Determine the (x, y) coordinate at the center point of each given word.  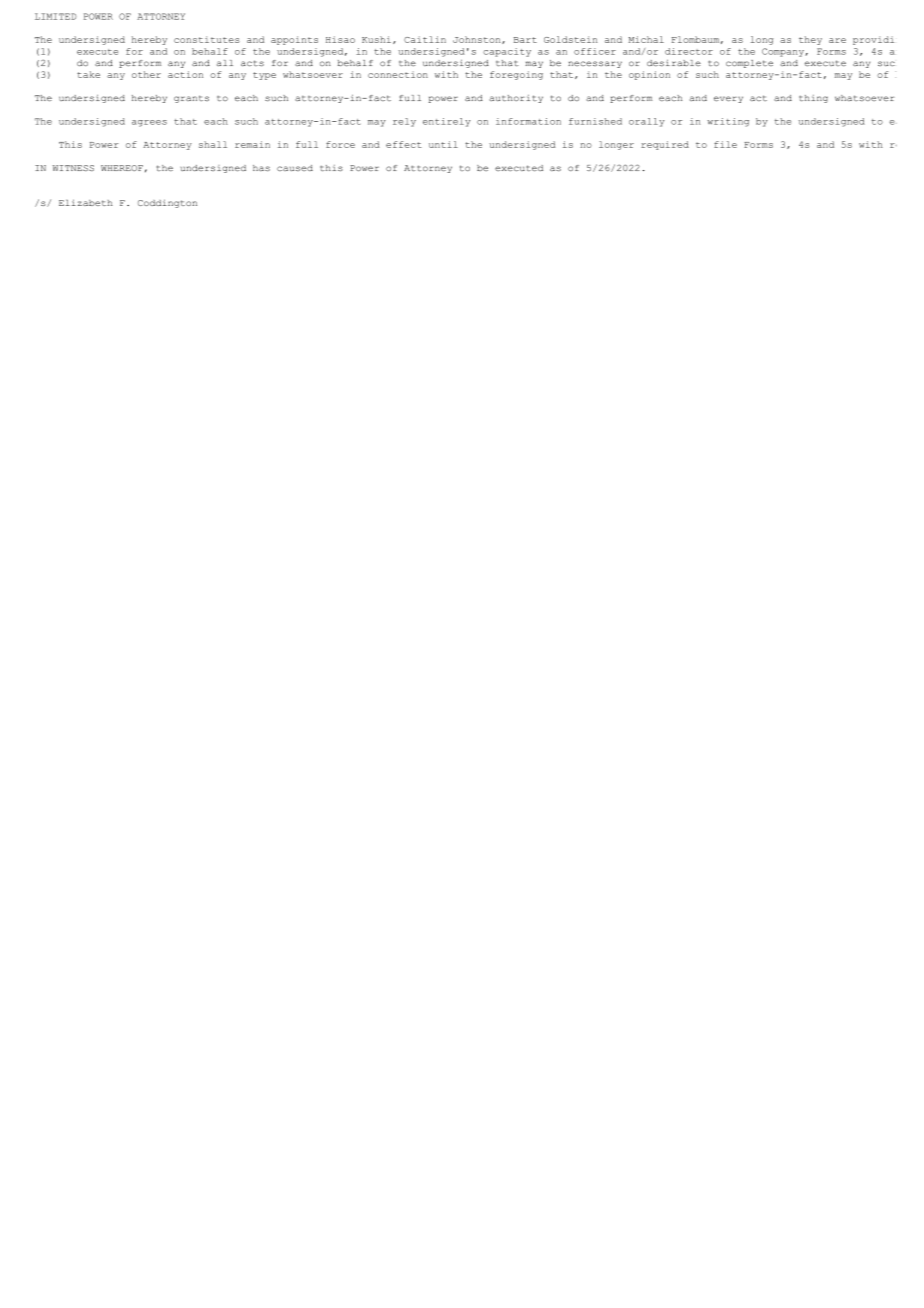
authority (516, 99)
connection (398, 74)
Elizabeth (86, 202)
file (725, 144)
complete (749, 64)
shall (213, 144)
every (728, 99)
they (810, 40)
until (443, 144)
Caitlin (425, 39)
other (146, 74)
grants (191, 99)
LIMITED (56, 16)
